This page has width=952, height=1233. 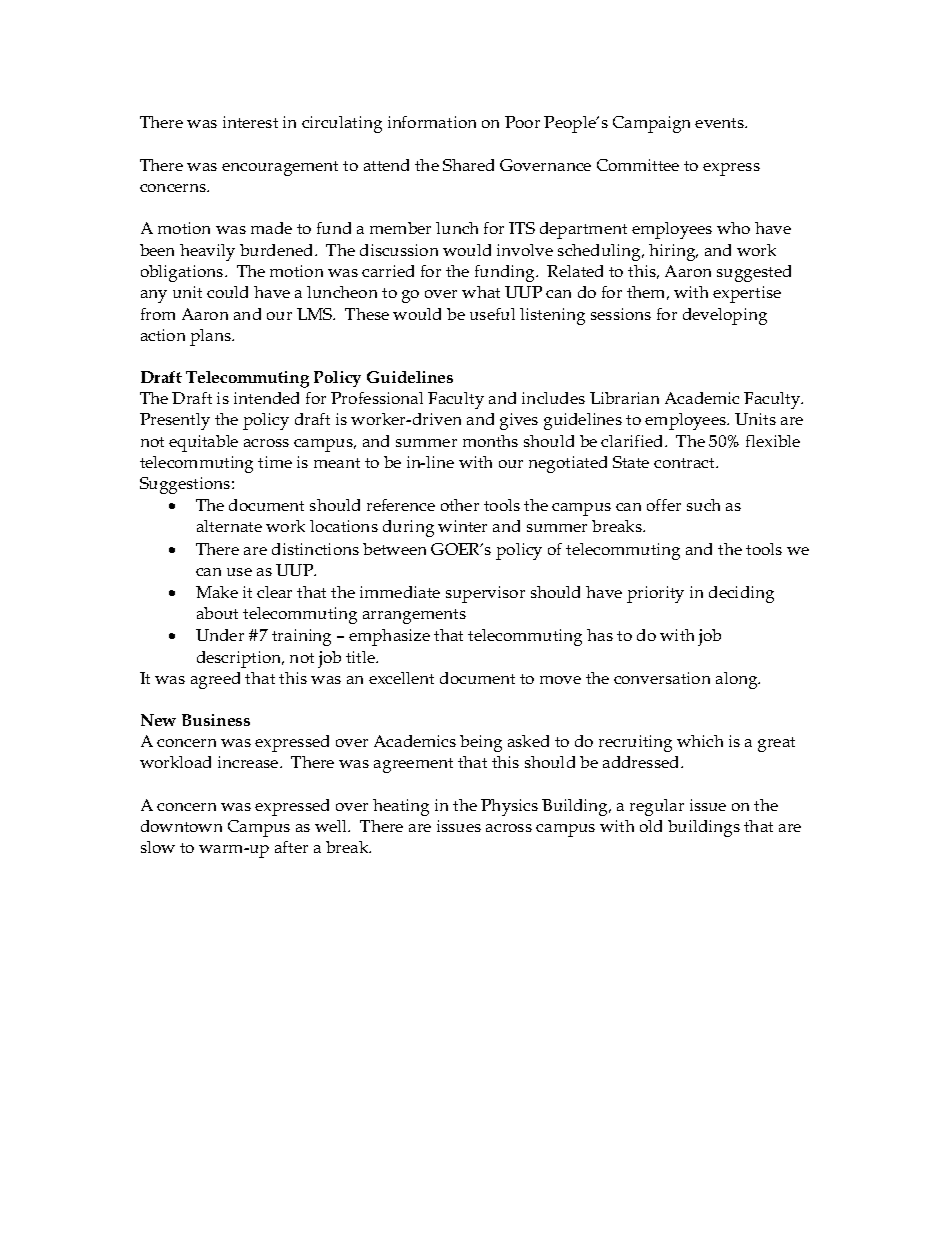 What do you see at coordinates (460, 505) in the page?
I see `other` at bounding box center [460, 505].
